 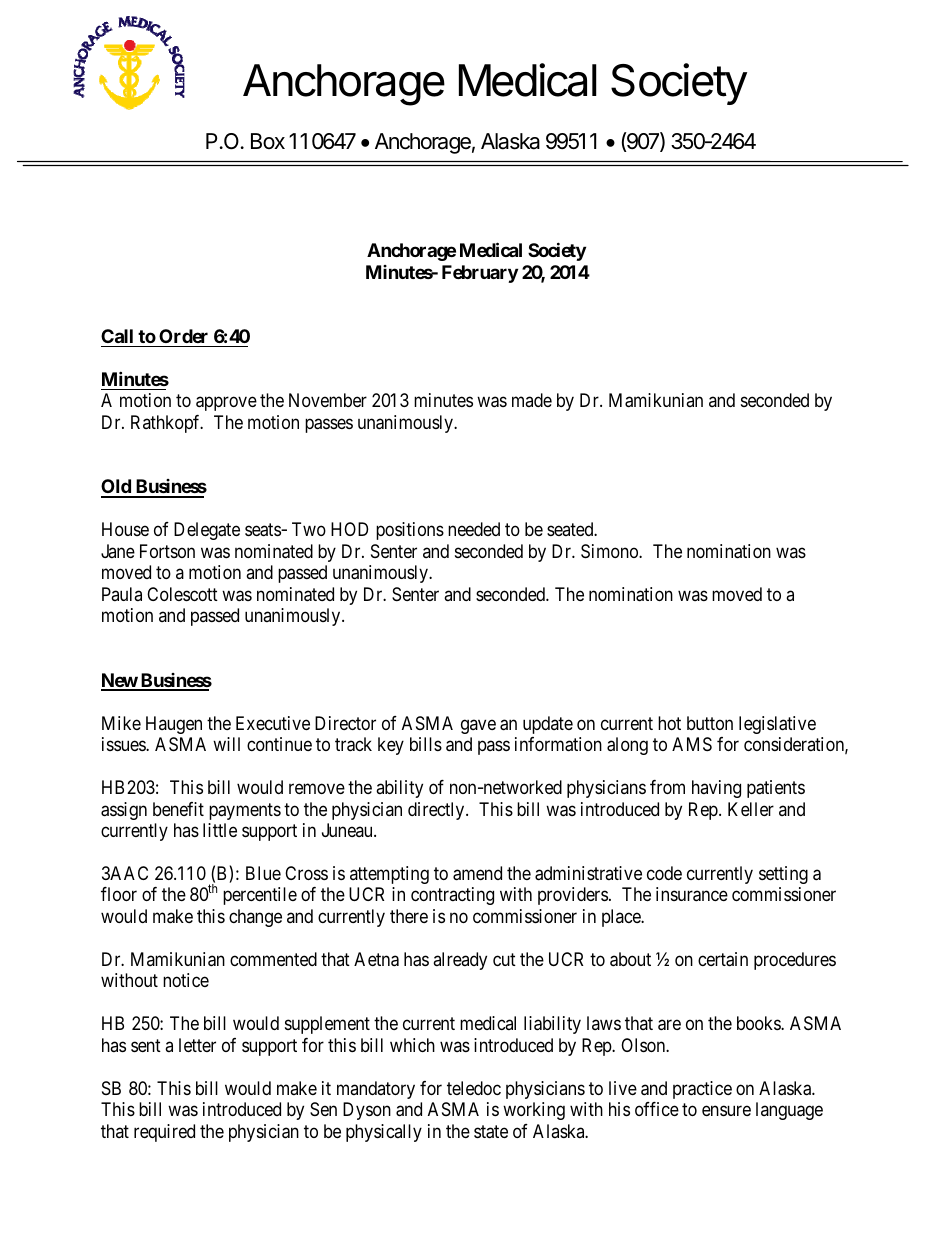 What do you see at coordinates (164, 1133) in the document?
I see `required` at bounding box center [164, 1133].
